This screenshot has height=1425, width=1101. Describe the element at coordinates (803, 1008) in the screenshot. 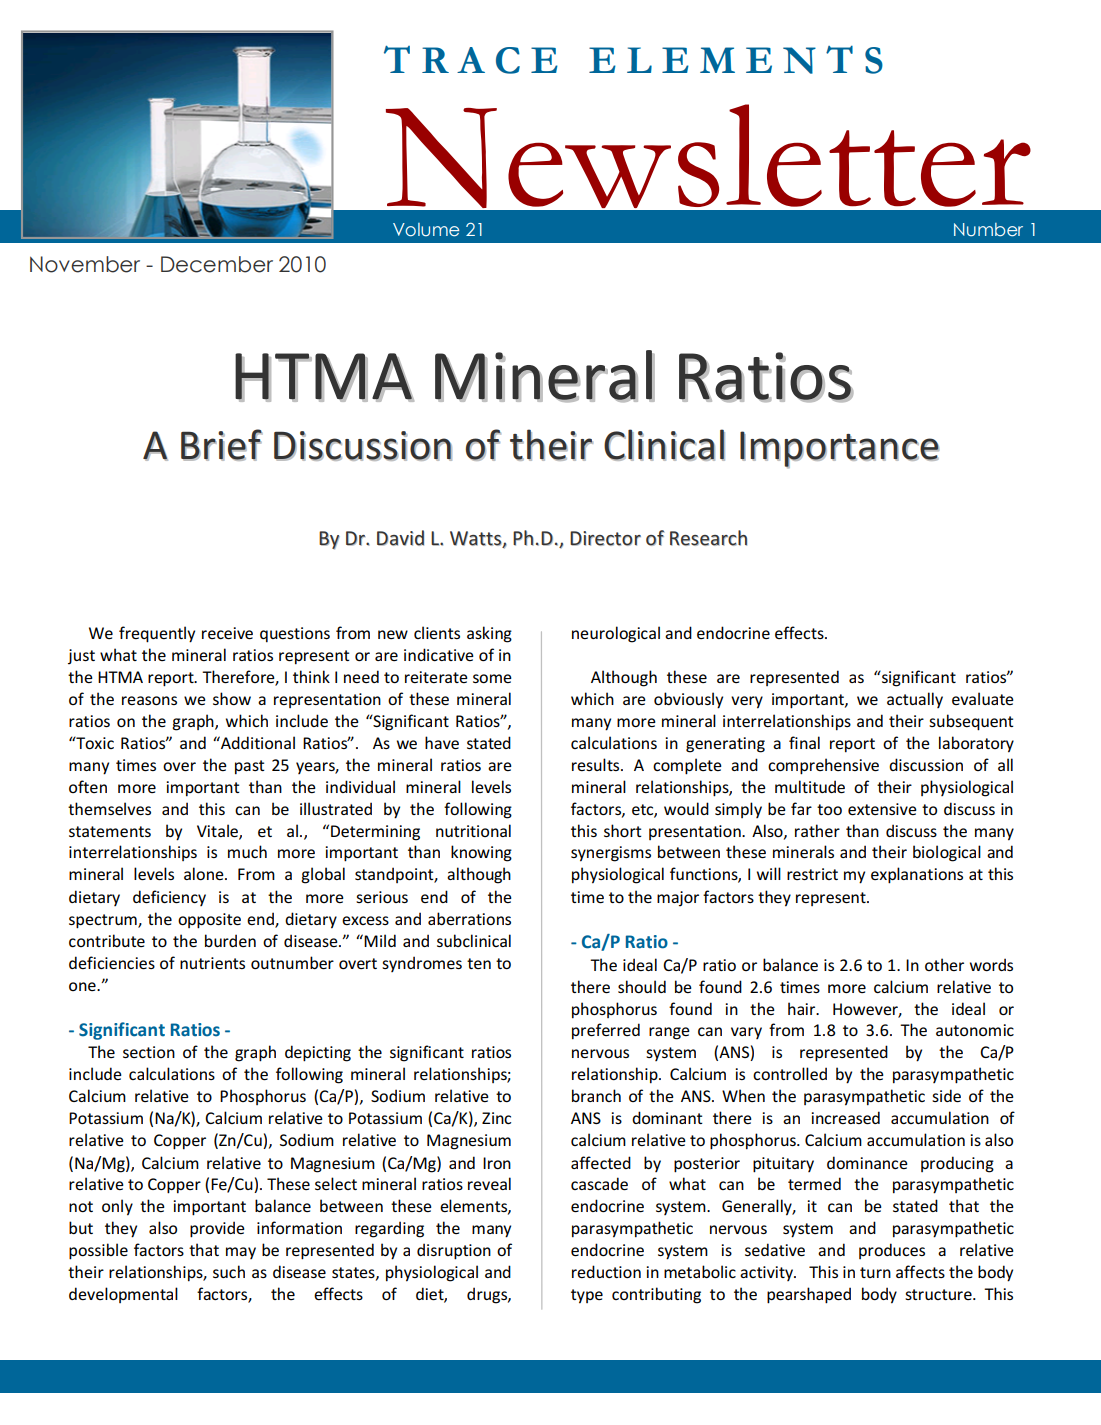

I see `hair` at that location.
